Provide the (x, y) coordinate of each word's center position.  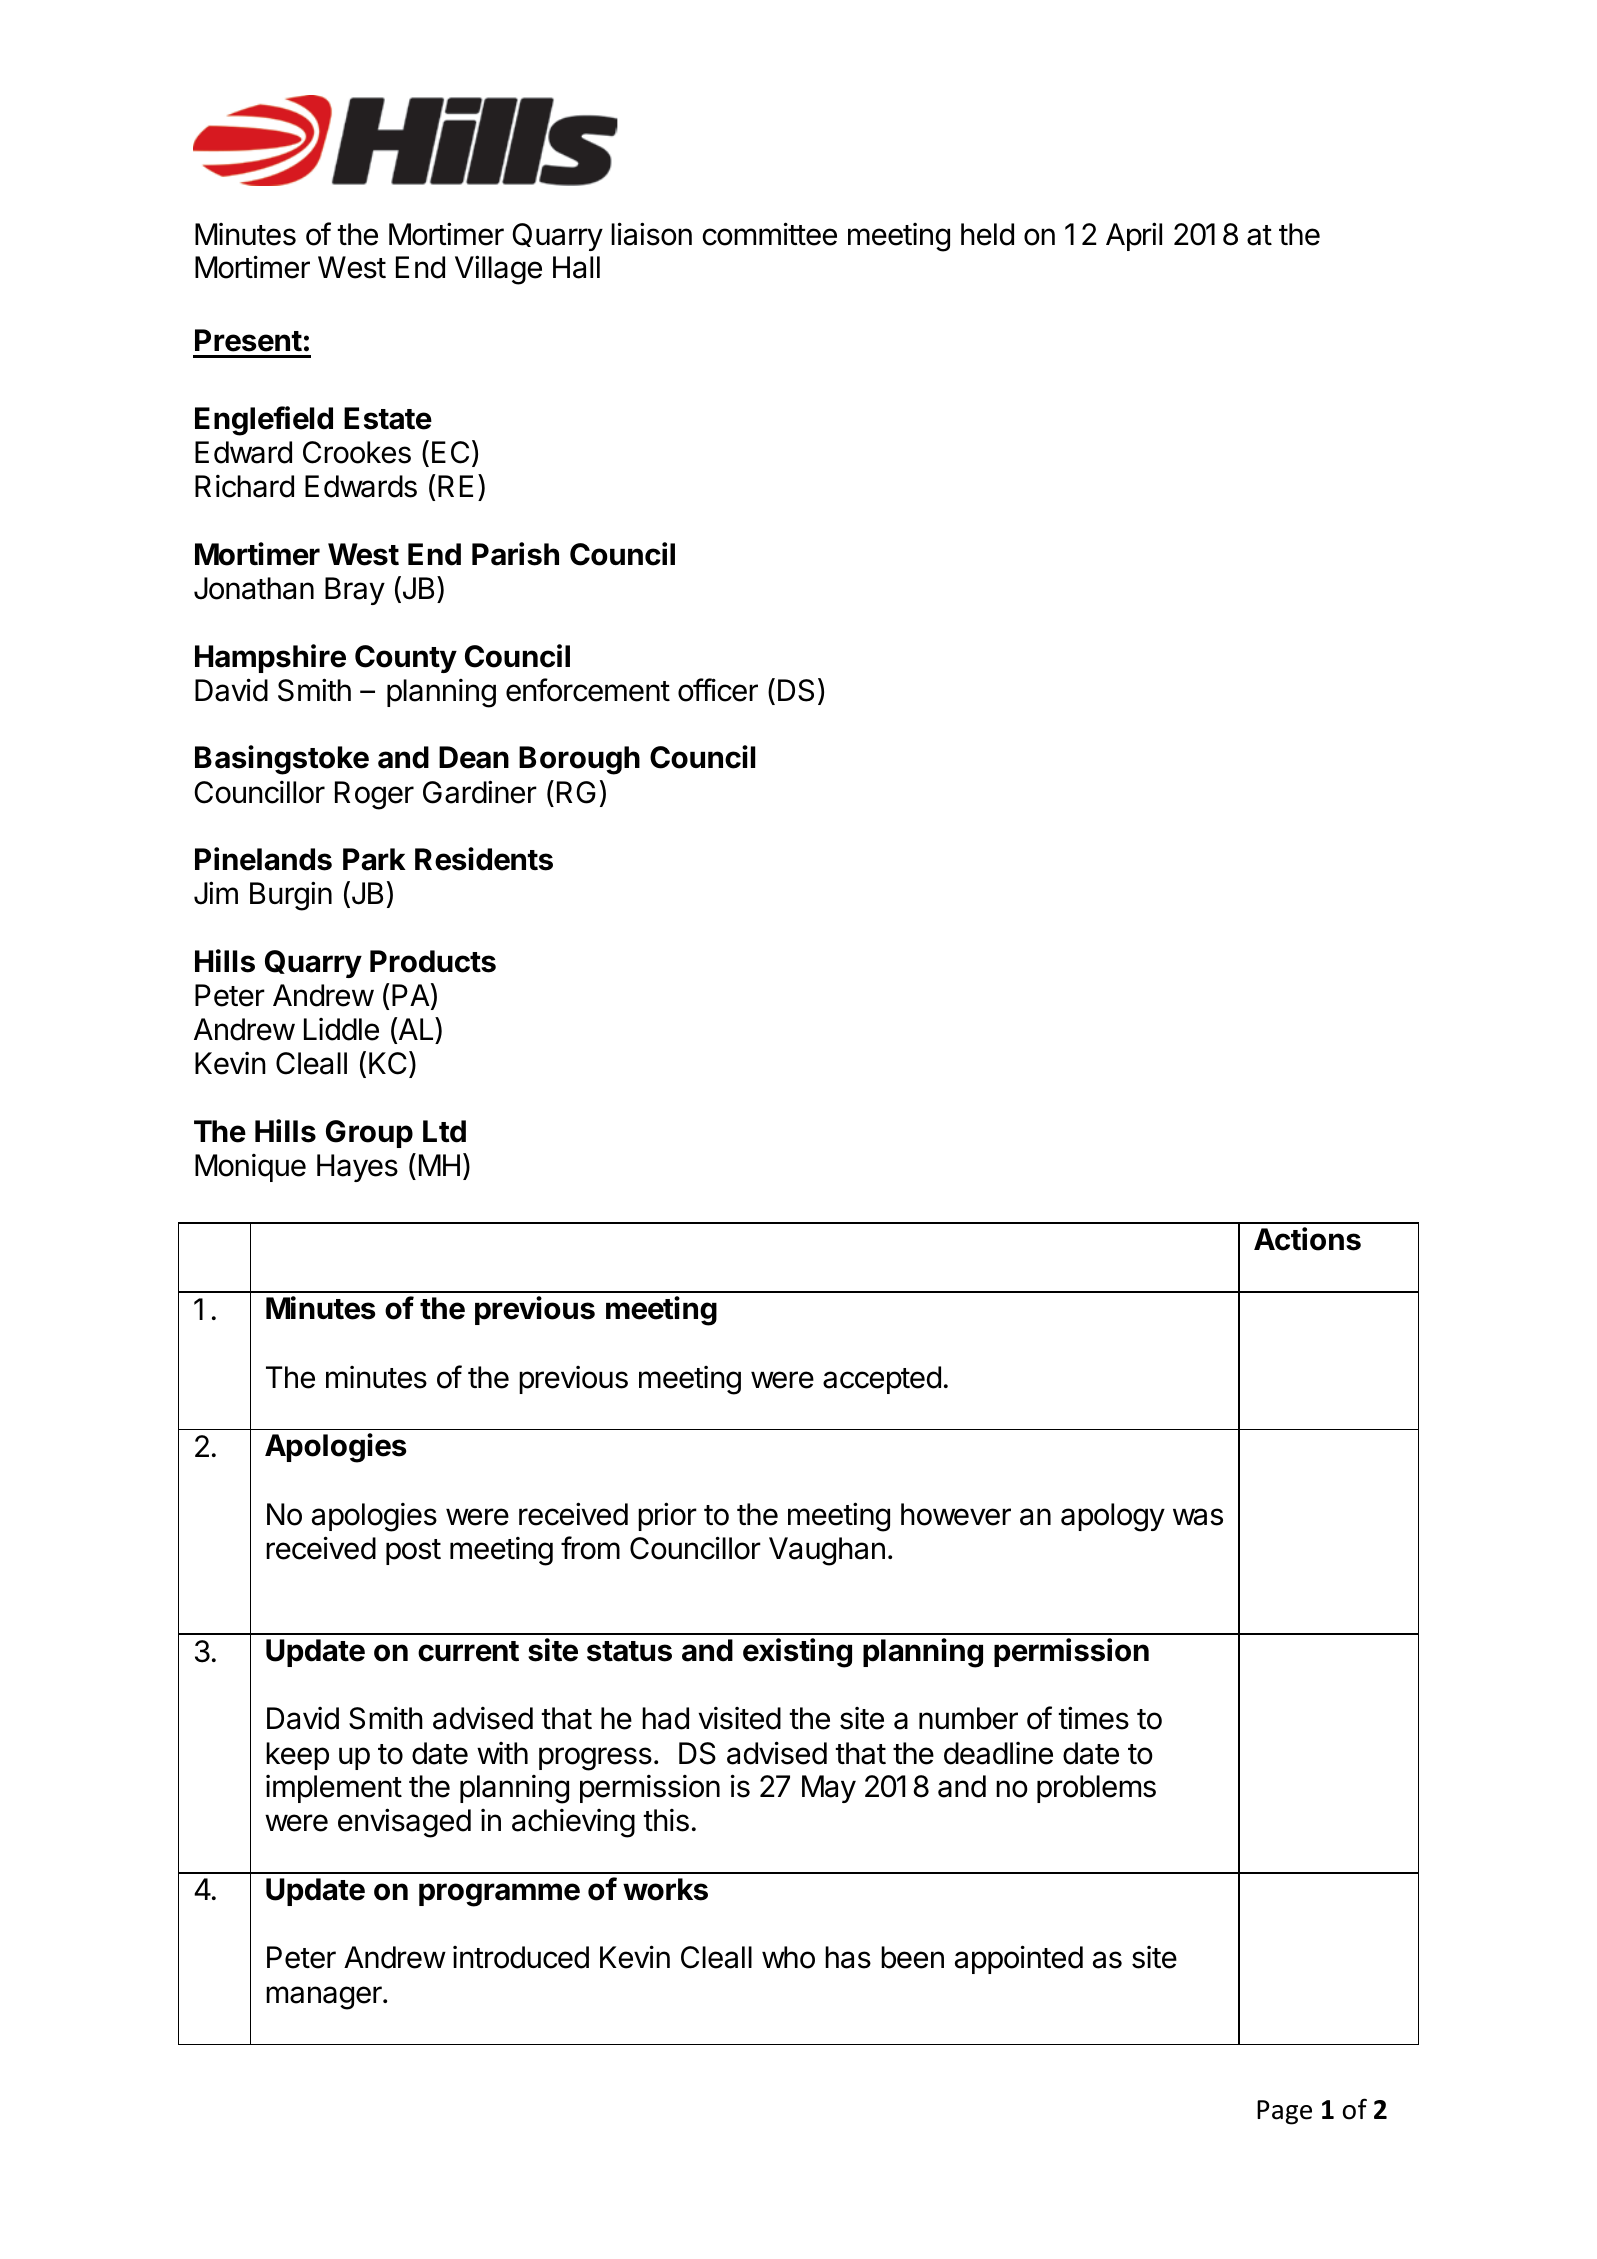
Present (248, 340)
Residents (484, 859)
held (987, 234)
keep (297, 1756)
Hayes (357, 1168)
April (1134, 236)
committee (769, 234)
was (1198, 1517)
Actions (1307, 1239)
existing (797, 1653)
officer (718, 690)
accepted (882, 1380)
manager (325, 1998)
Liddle (341, 1029)
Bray (355, 591)
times (1093, 1718)
